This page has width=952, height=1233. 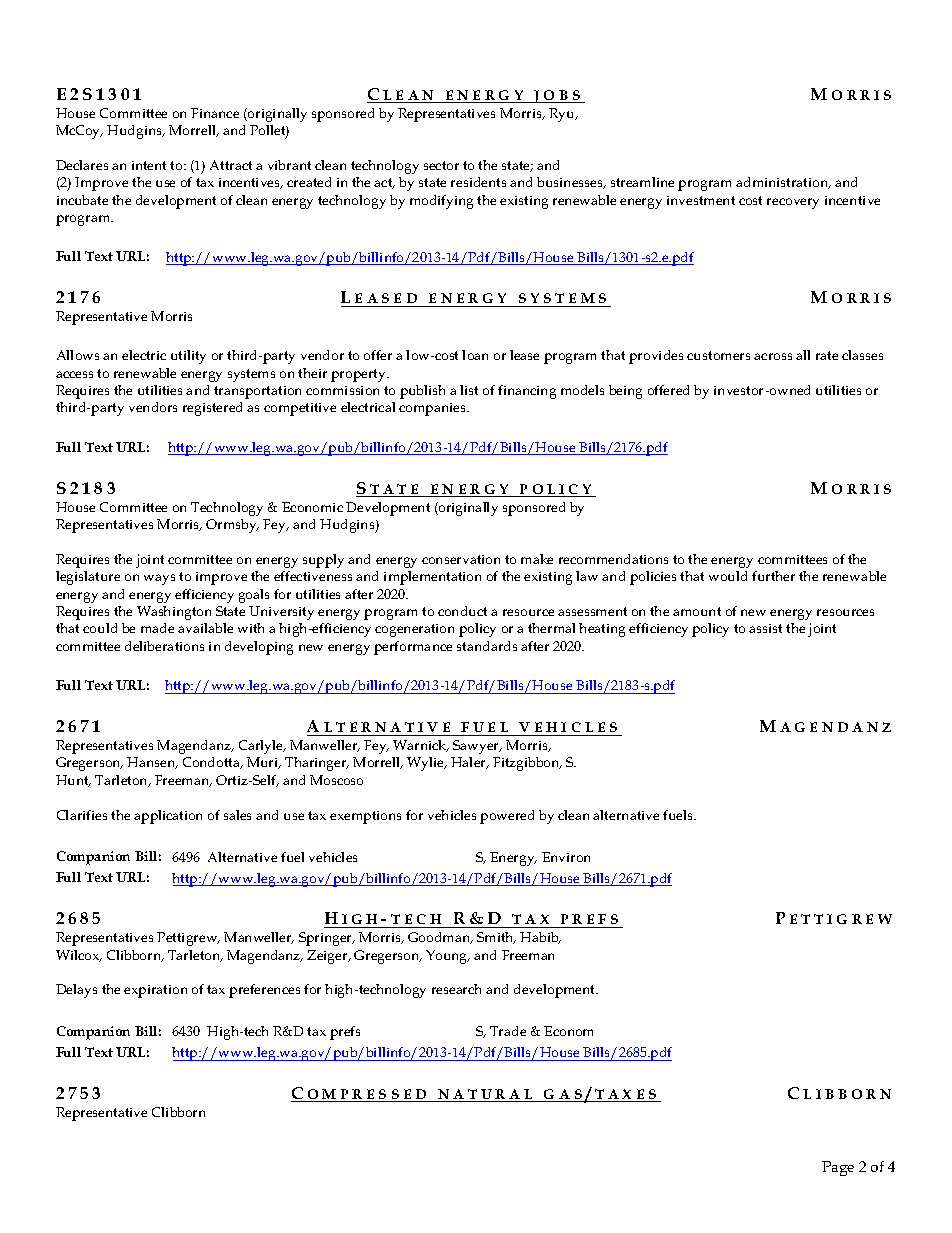 What do you see at coordinates (164, 646) in the page?
I see `deliberations` at bounding box center [164, 646].
